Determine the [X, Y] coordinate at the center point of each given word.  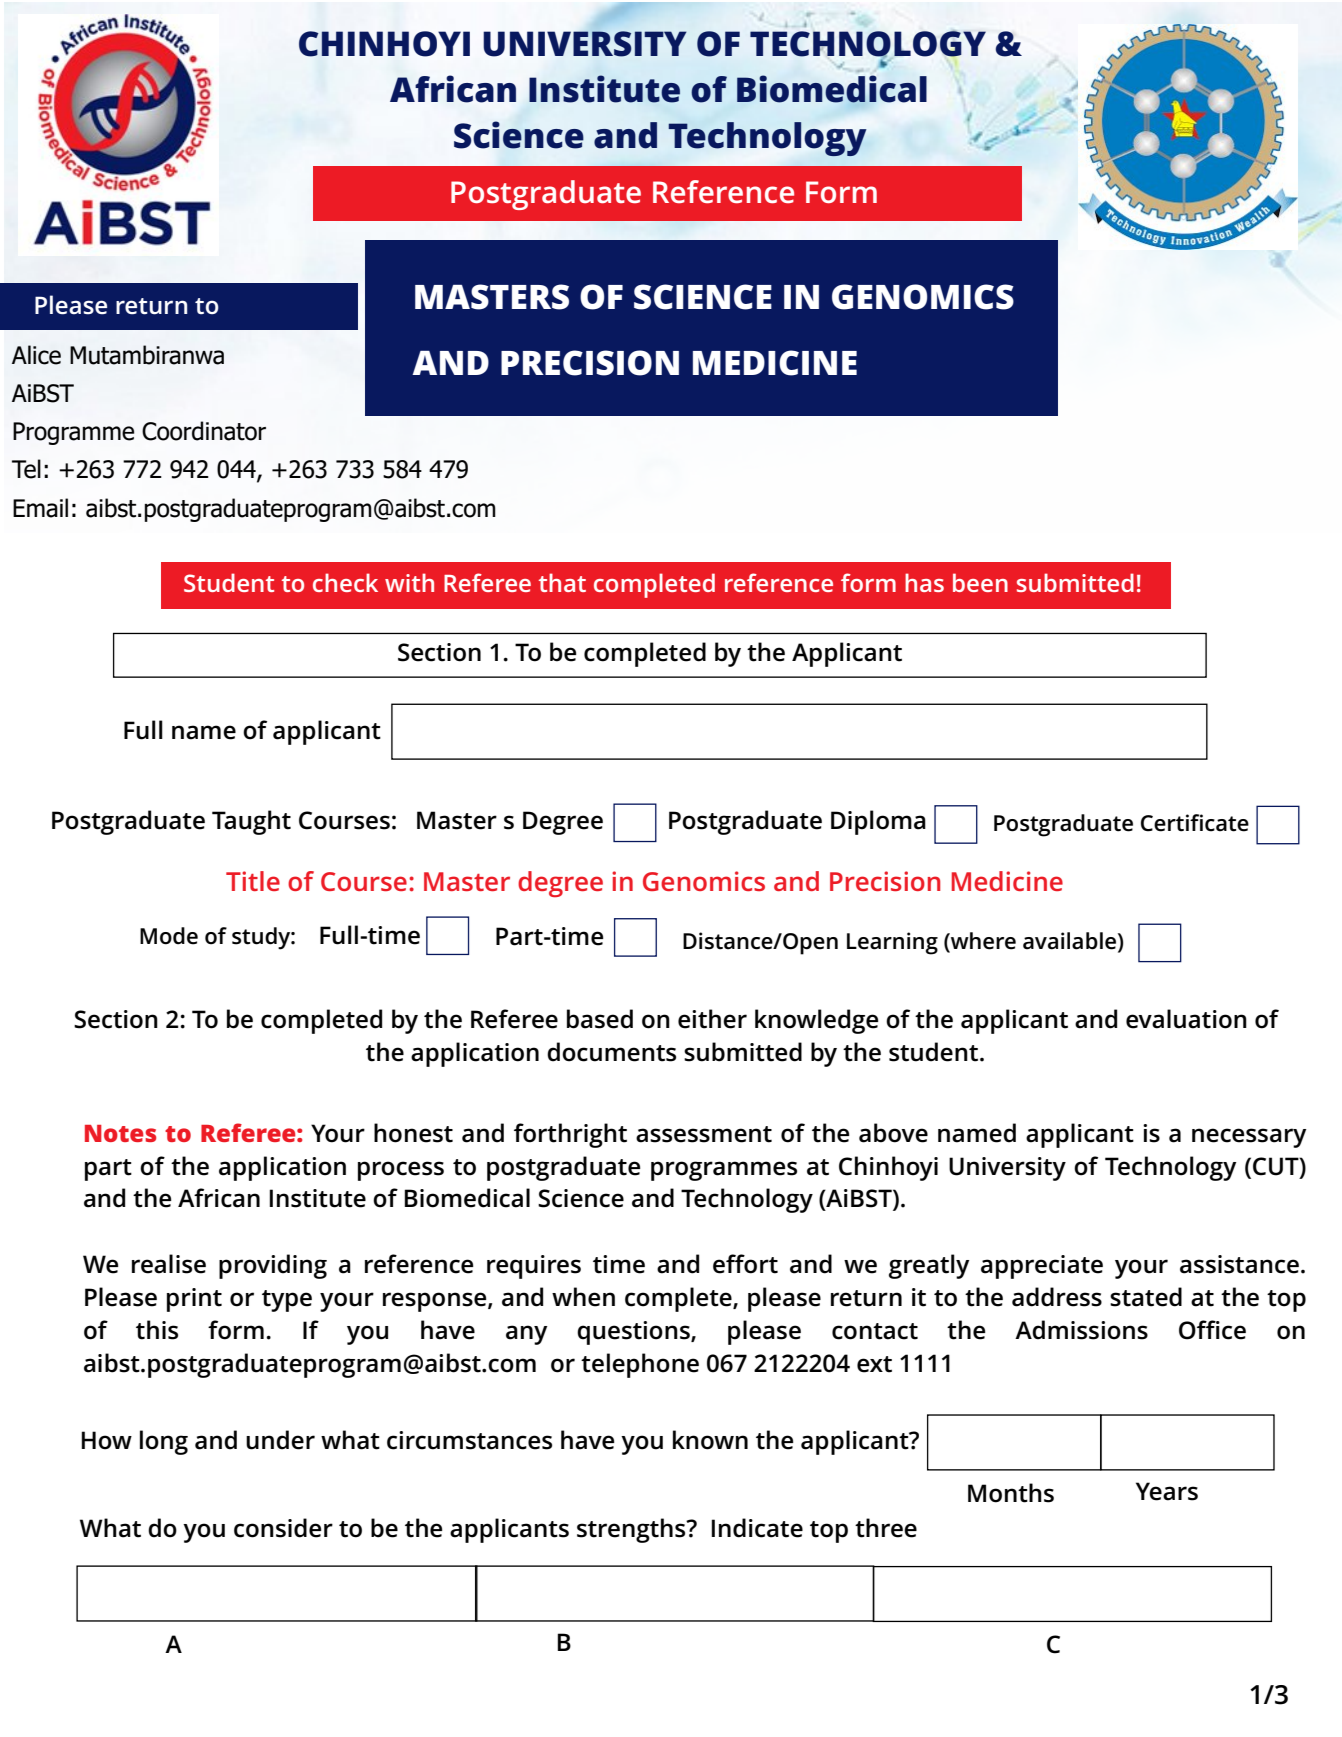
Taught [251, 822]
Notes [120, 1133]
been [980, 582]
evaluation [1186, 1019]
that [562, 582]
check [345, 582]
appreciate [1042, 1267]
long [164, 1442]
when [583, 1297]
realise [169, 1264]
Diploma [878, 822]
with [409, 582]
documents [611, 1052]
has [924, 582]
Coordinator [204, 431]
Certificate [1195, 823]
